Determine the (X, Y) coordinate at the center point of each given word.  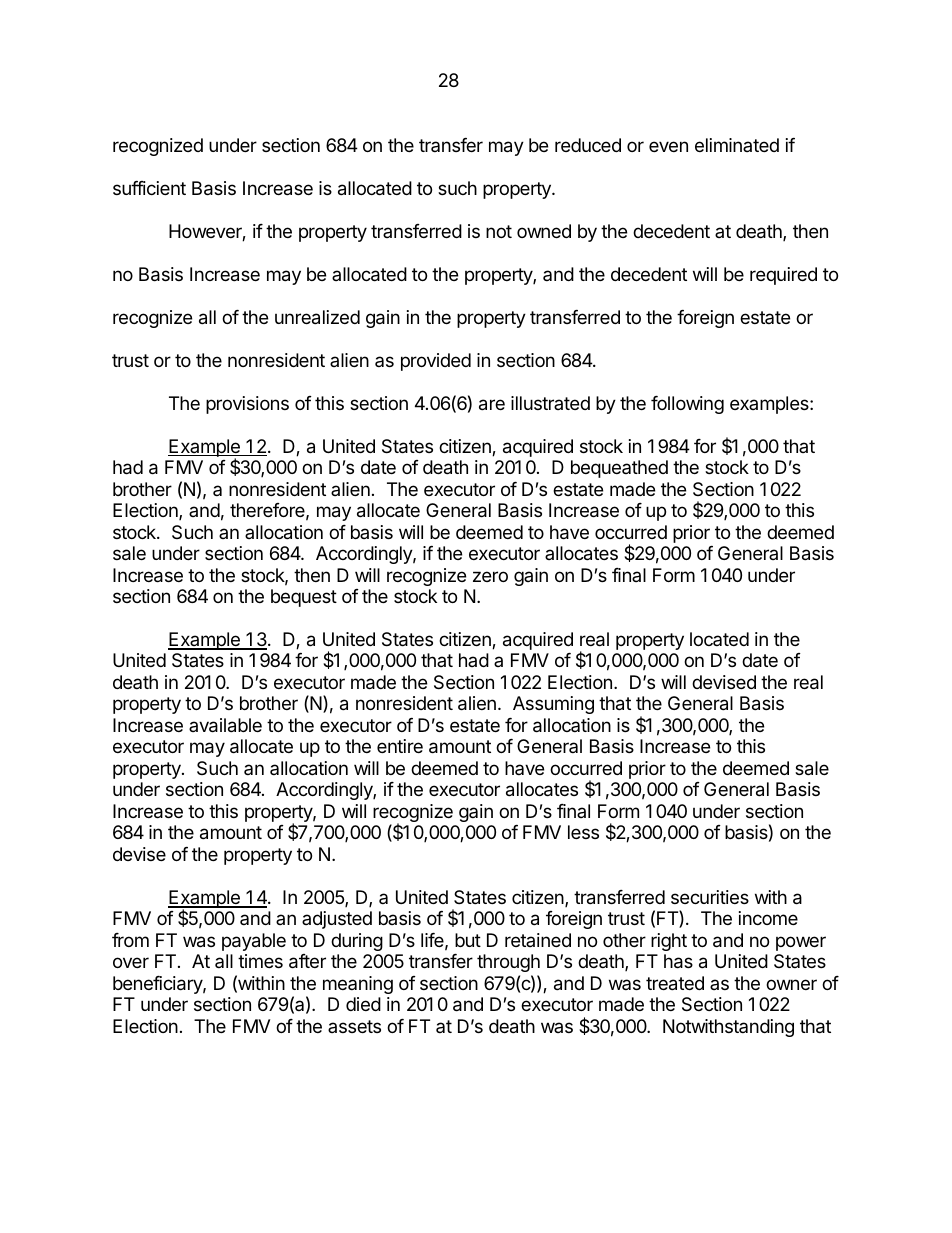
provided (436, 362)
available (225, 725)
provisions (247, 405)
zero (490, 576)
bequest (304, 598)
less (583, 832)
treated (675, 983)
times (260, 961)
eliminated (737, 145)
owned (544, 231)
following (687, 405)
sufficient (149, 188)
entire (400, 746)
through (508, 963)
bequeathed (619, 469)
